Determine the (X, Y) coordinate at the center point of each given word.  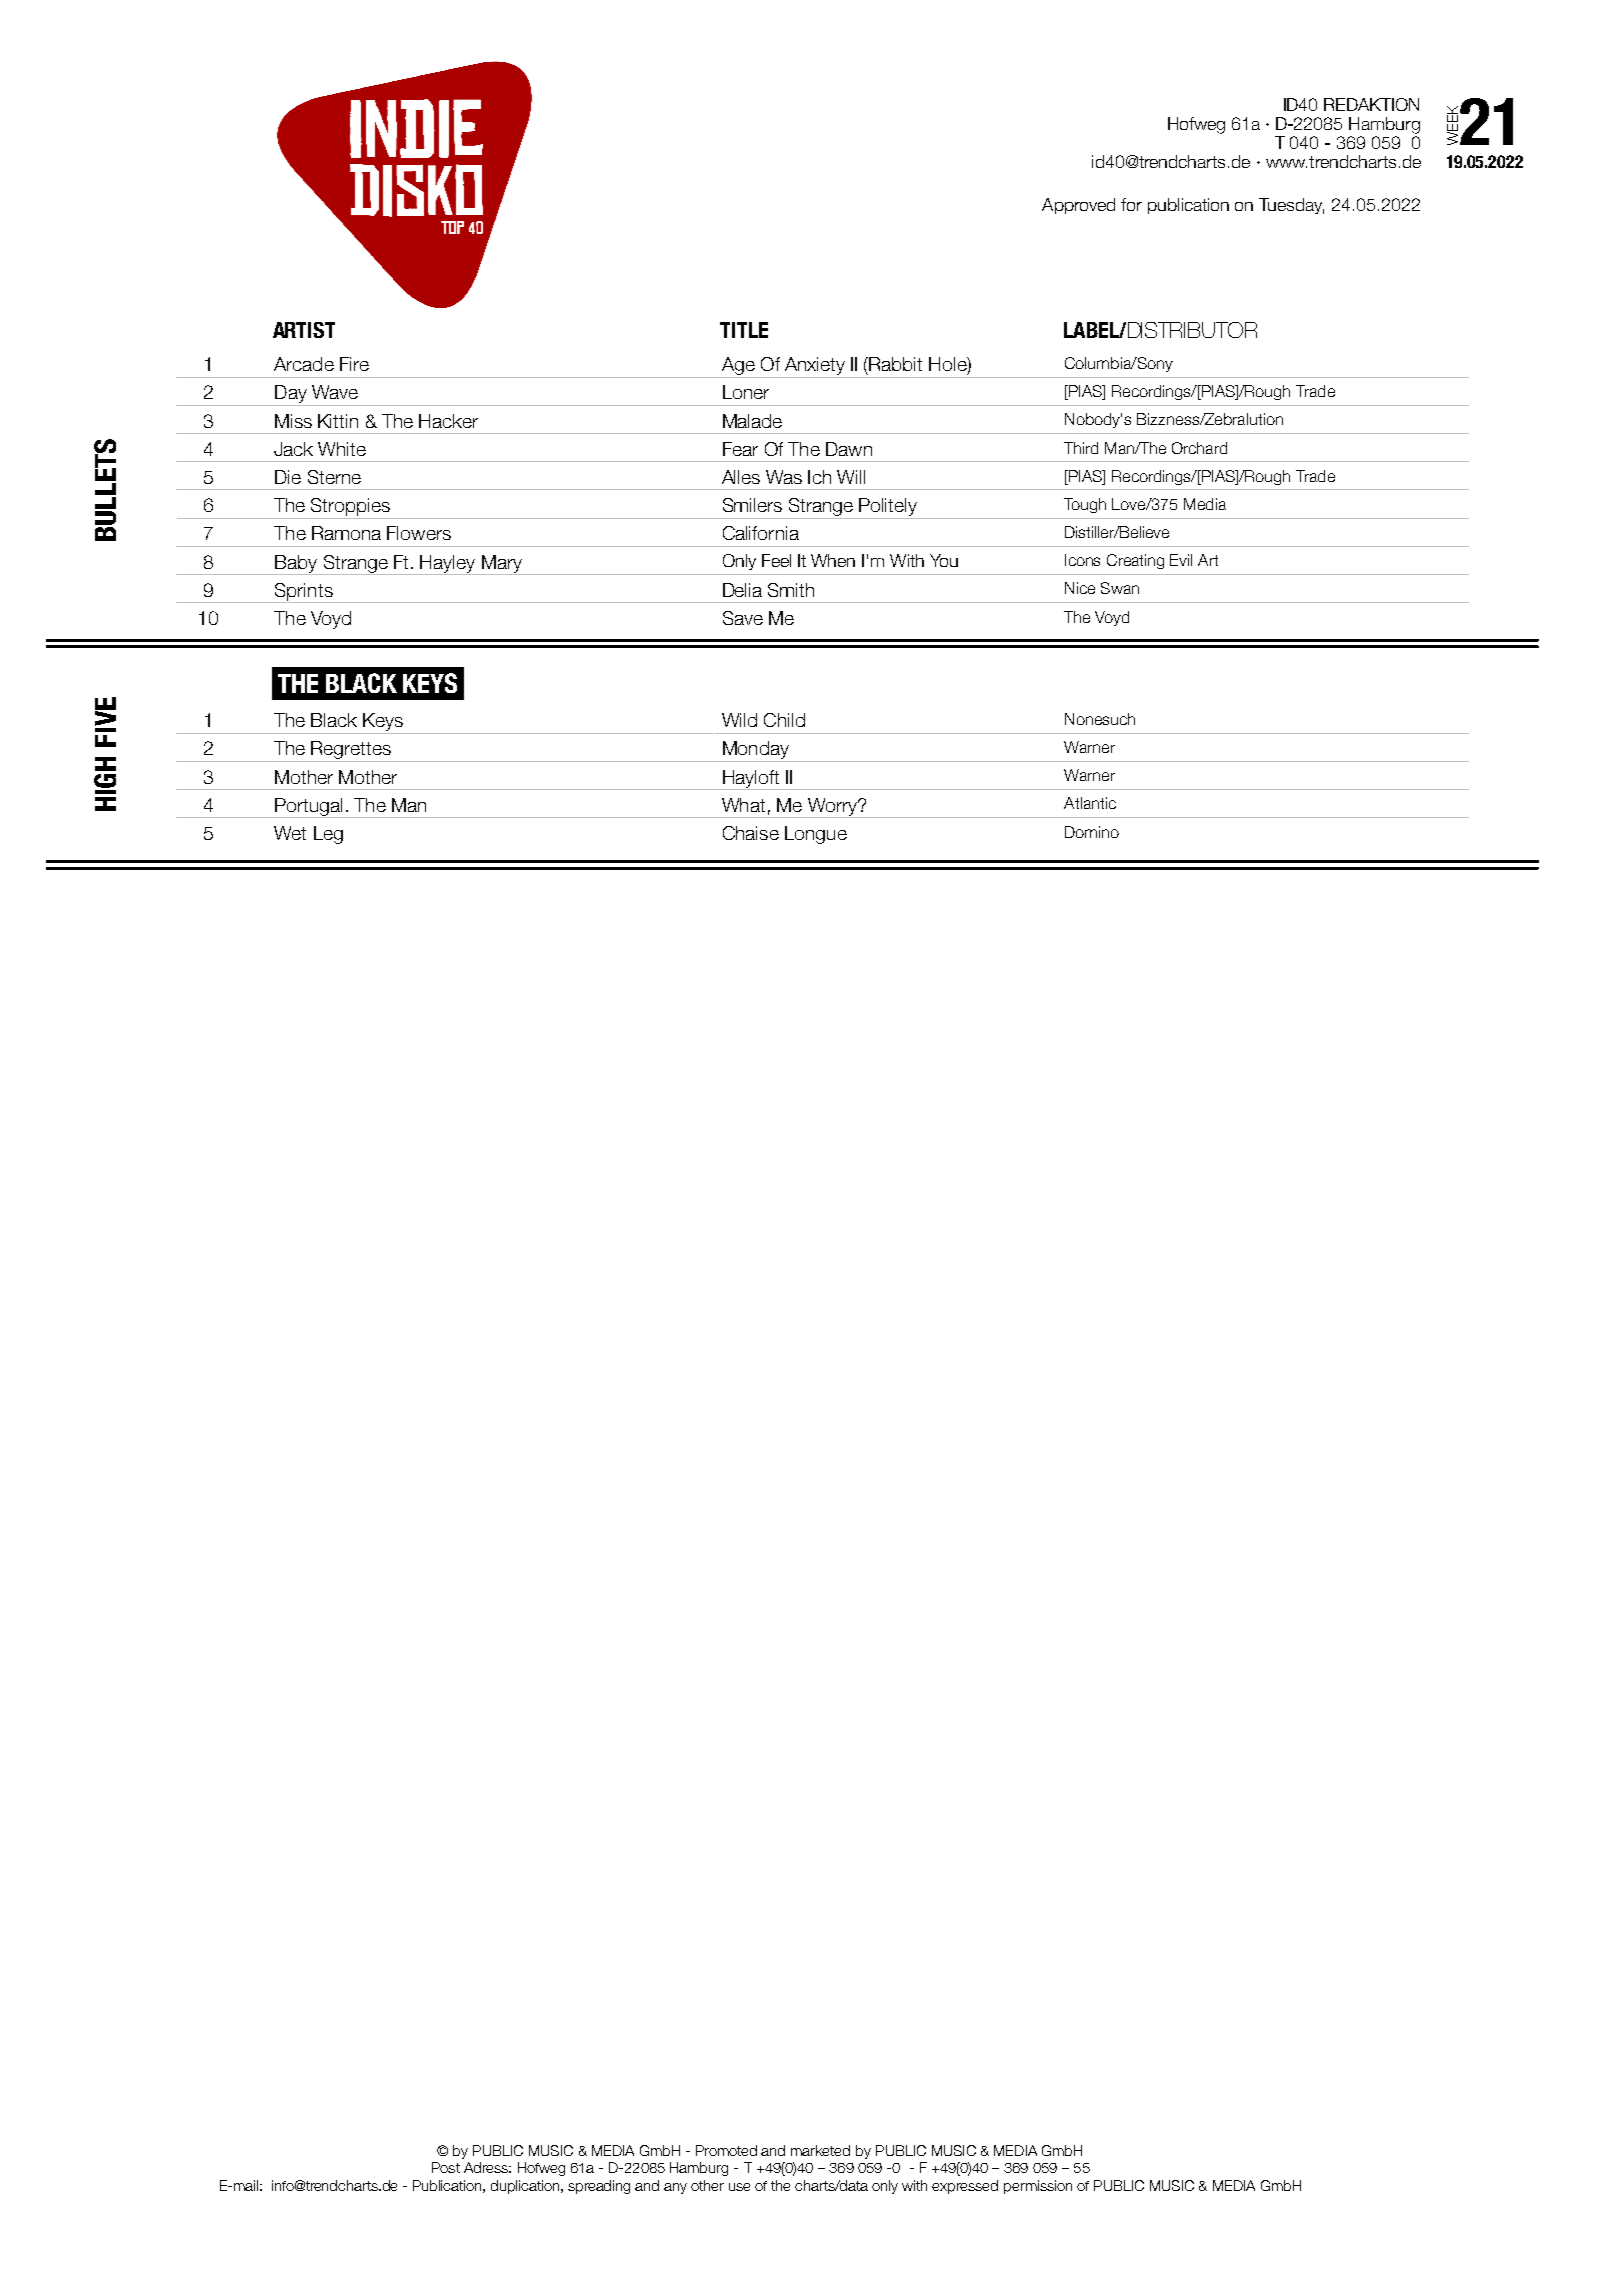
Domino (1092, 832)
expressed (965, 2187)
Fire (354, 364)
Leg (328, 835)
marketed (820, 2150)
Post (446, 2167)
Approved (1078, 206)
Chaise (751, 833)
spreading (599, 2187)
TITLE (744, 330)
